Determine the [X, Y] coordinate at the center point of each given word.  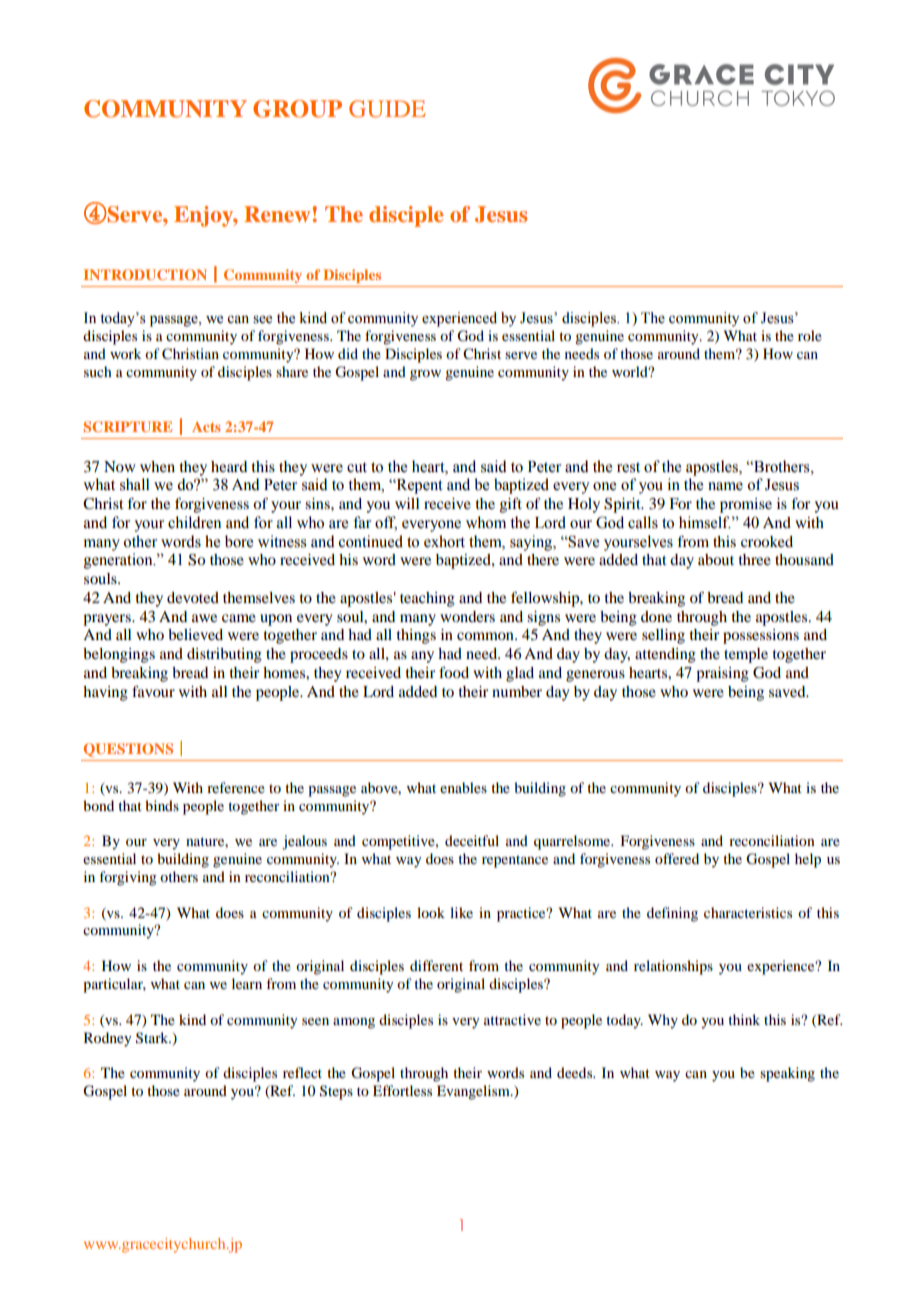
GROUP [297, 109]
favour [153, 691]
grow [425, 375]
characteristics [748, 912]
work [125, 353]
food [454, 672]
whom [486, 522]
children [194, 522]
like [461, 912]
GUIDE [387, 109]
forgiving [128, 878]
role [810, 335]
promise [746, 505]
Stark [153, 1038]
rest [628, 467]
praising [722, 674]
